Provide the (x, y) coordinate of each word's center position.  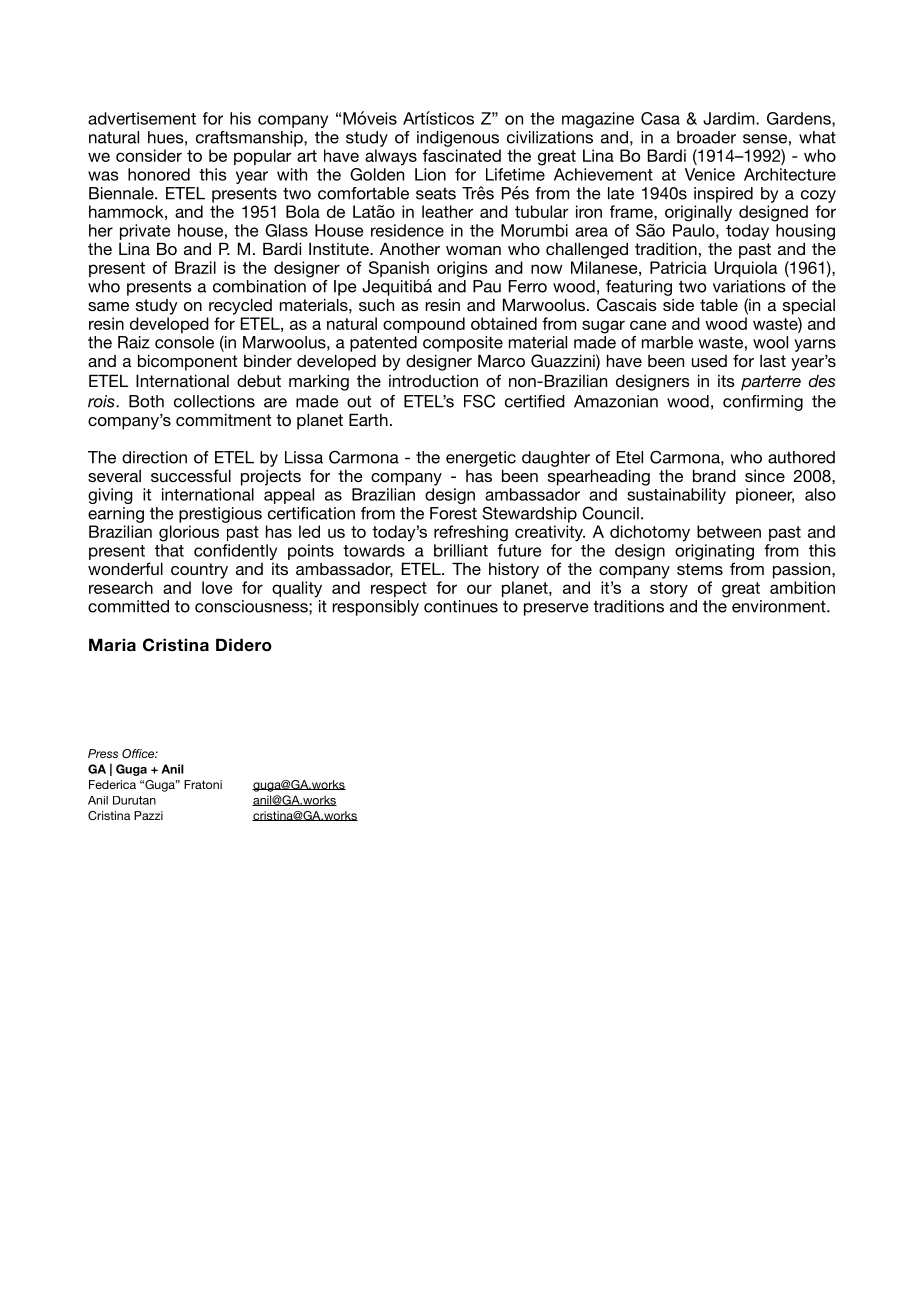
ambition (802, 587)
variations (749, 286)
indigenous (458, 139)
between (729, 531)
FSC (479, 401)
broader (706, 137)
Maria (112, 644)
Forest (453, 513)
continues (461, 606)
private (145, 232)
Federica (112, 784)
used (709, 361)
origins (462, 269)
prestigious (220, 515)
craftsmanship (250, 139)
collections (214, 401)
